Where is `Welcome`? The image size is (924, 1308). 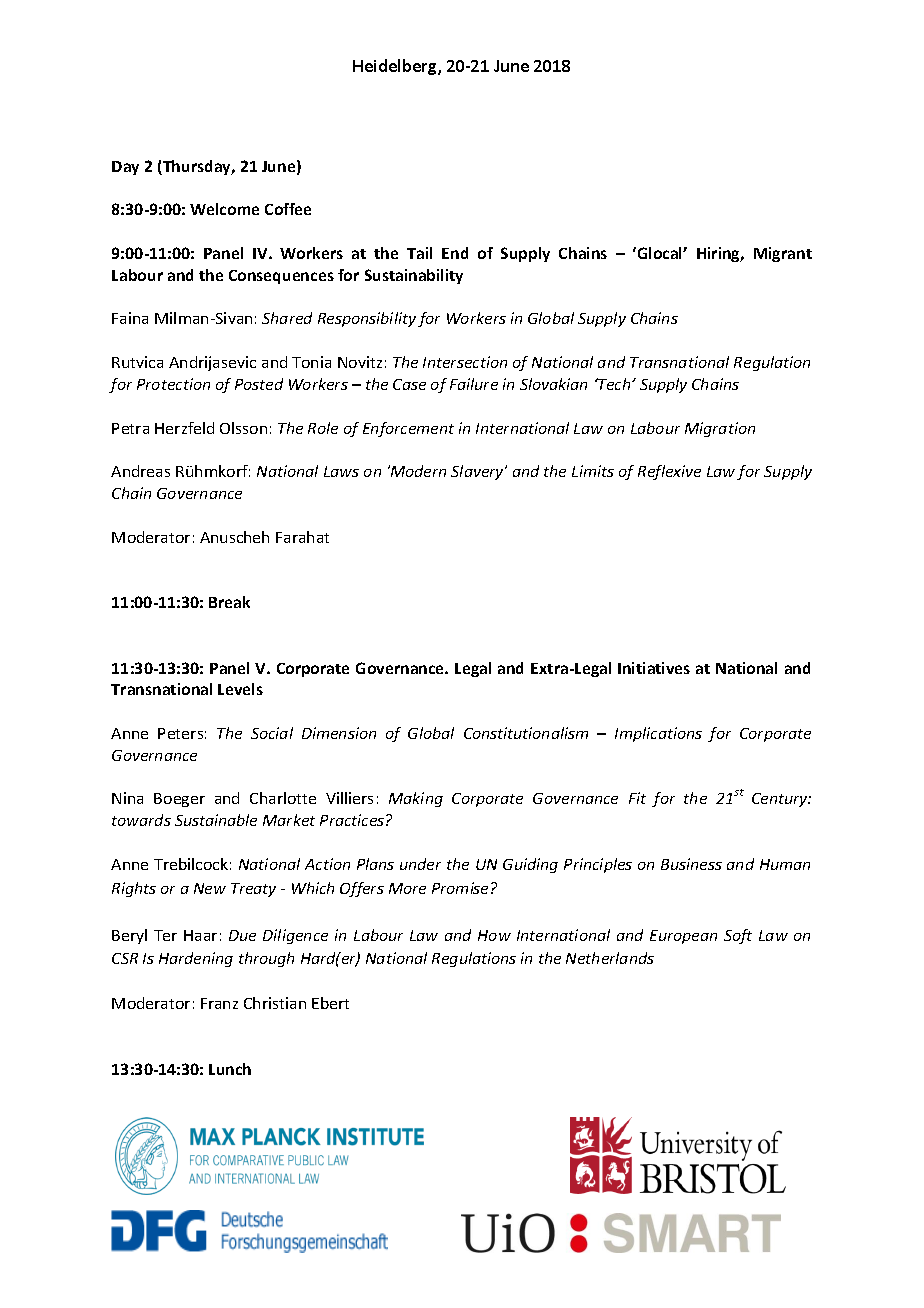
Welcome is located at coordinates (224, 209).
